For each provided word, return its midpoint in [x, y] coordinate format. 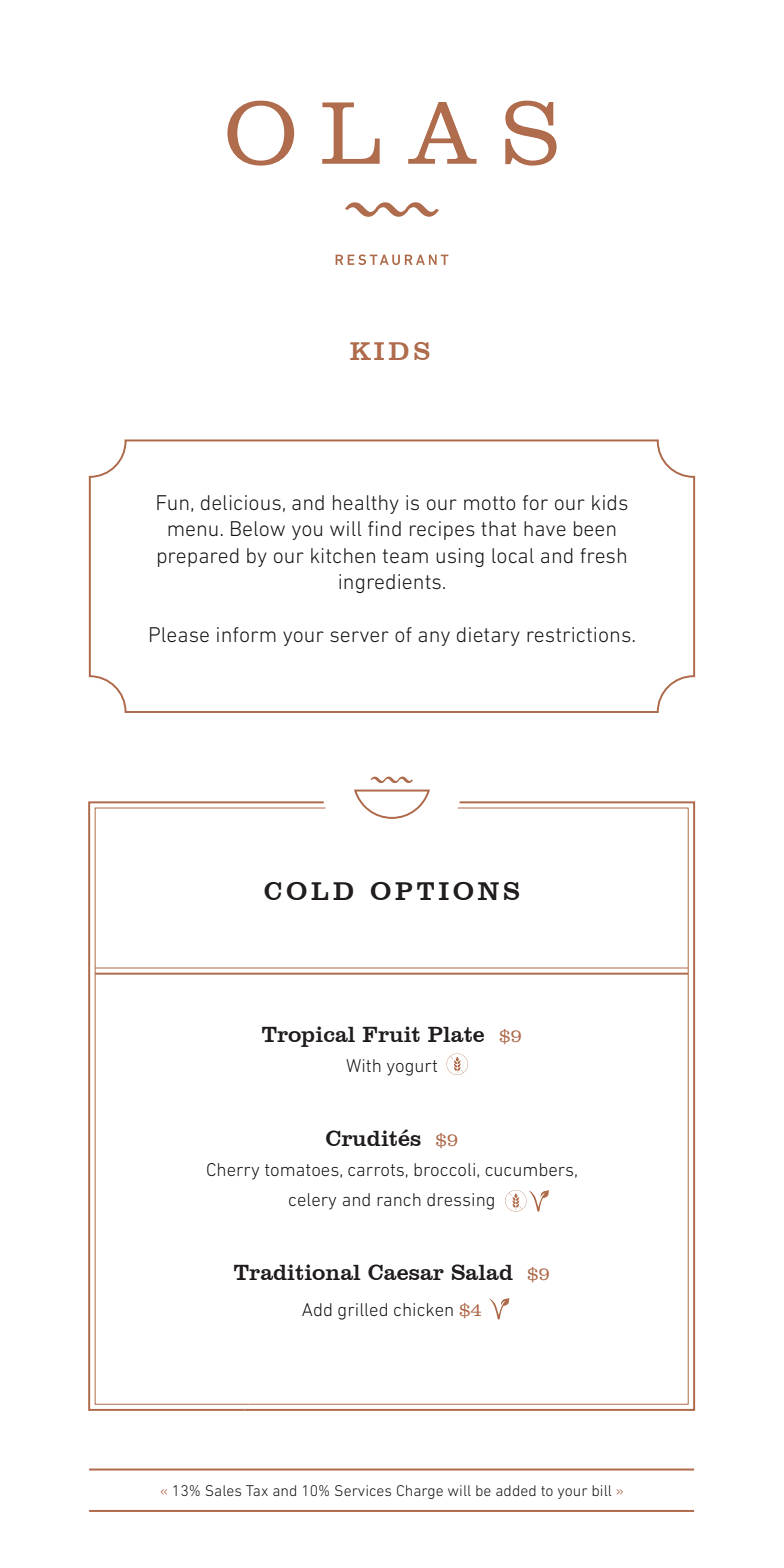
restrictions [579, 635]
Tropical [308, 1036]
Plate [456, 1034]
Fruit [391, 1034]
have [545, 528]
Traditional [297, 1272]
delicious [241, 503]
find [384, 528]
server [359, 637]
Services [363, 1490]
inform [246, 634]
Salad [482, 1272]
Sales [223, 1490]
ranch [399, 1199]
